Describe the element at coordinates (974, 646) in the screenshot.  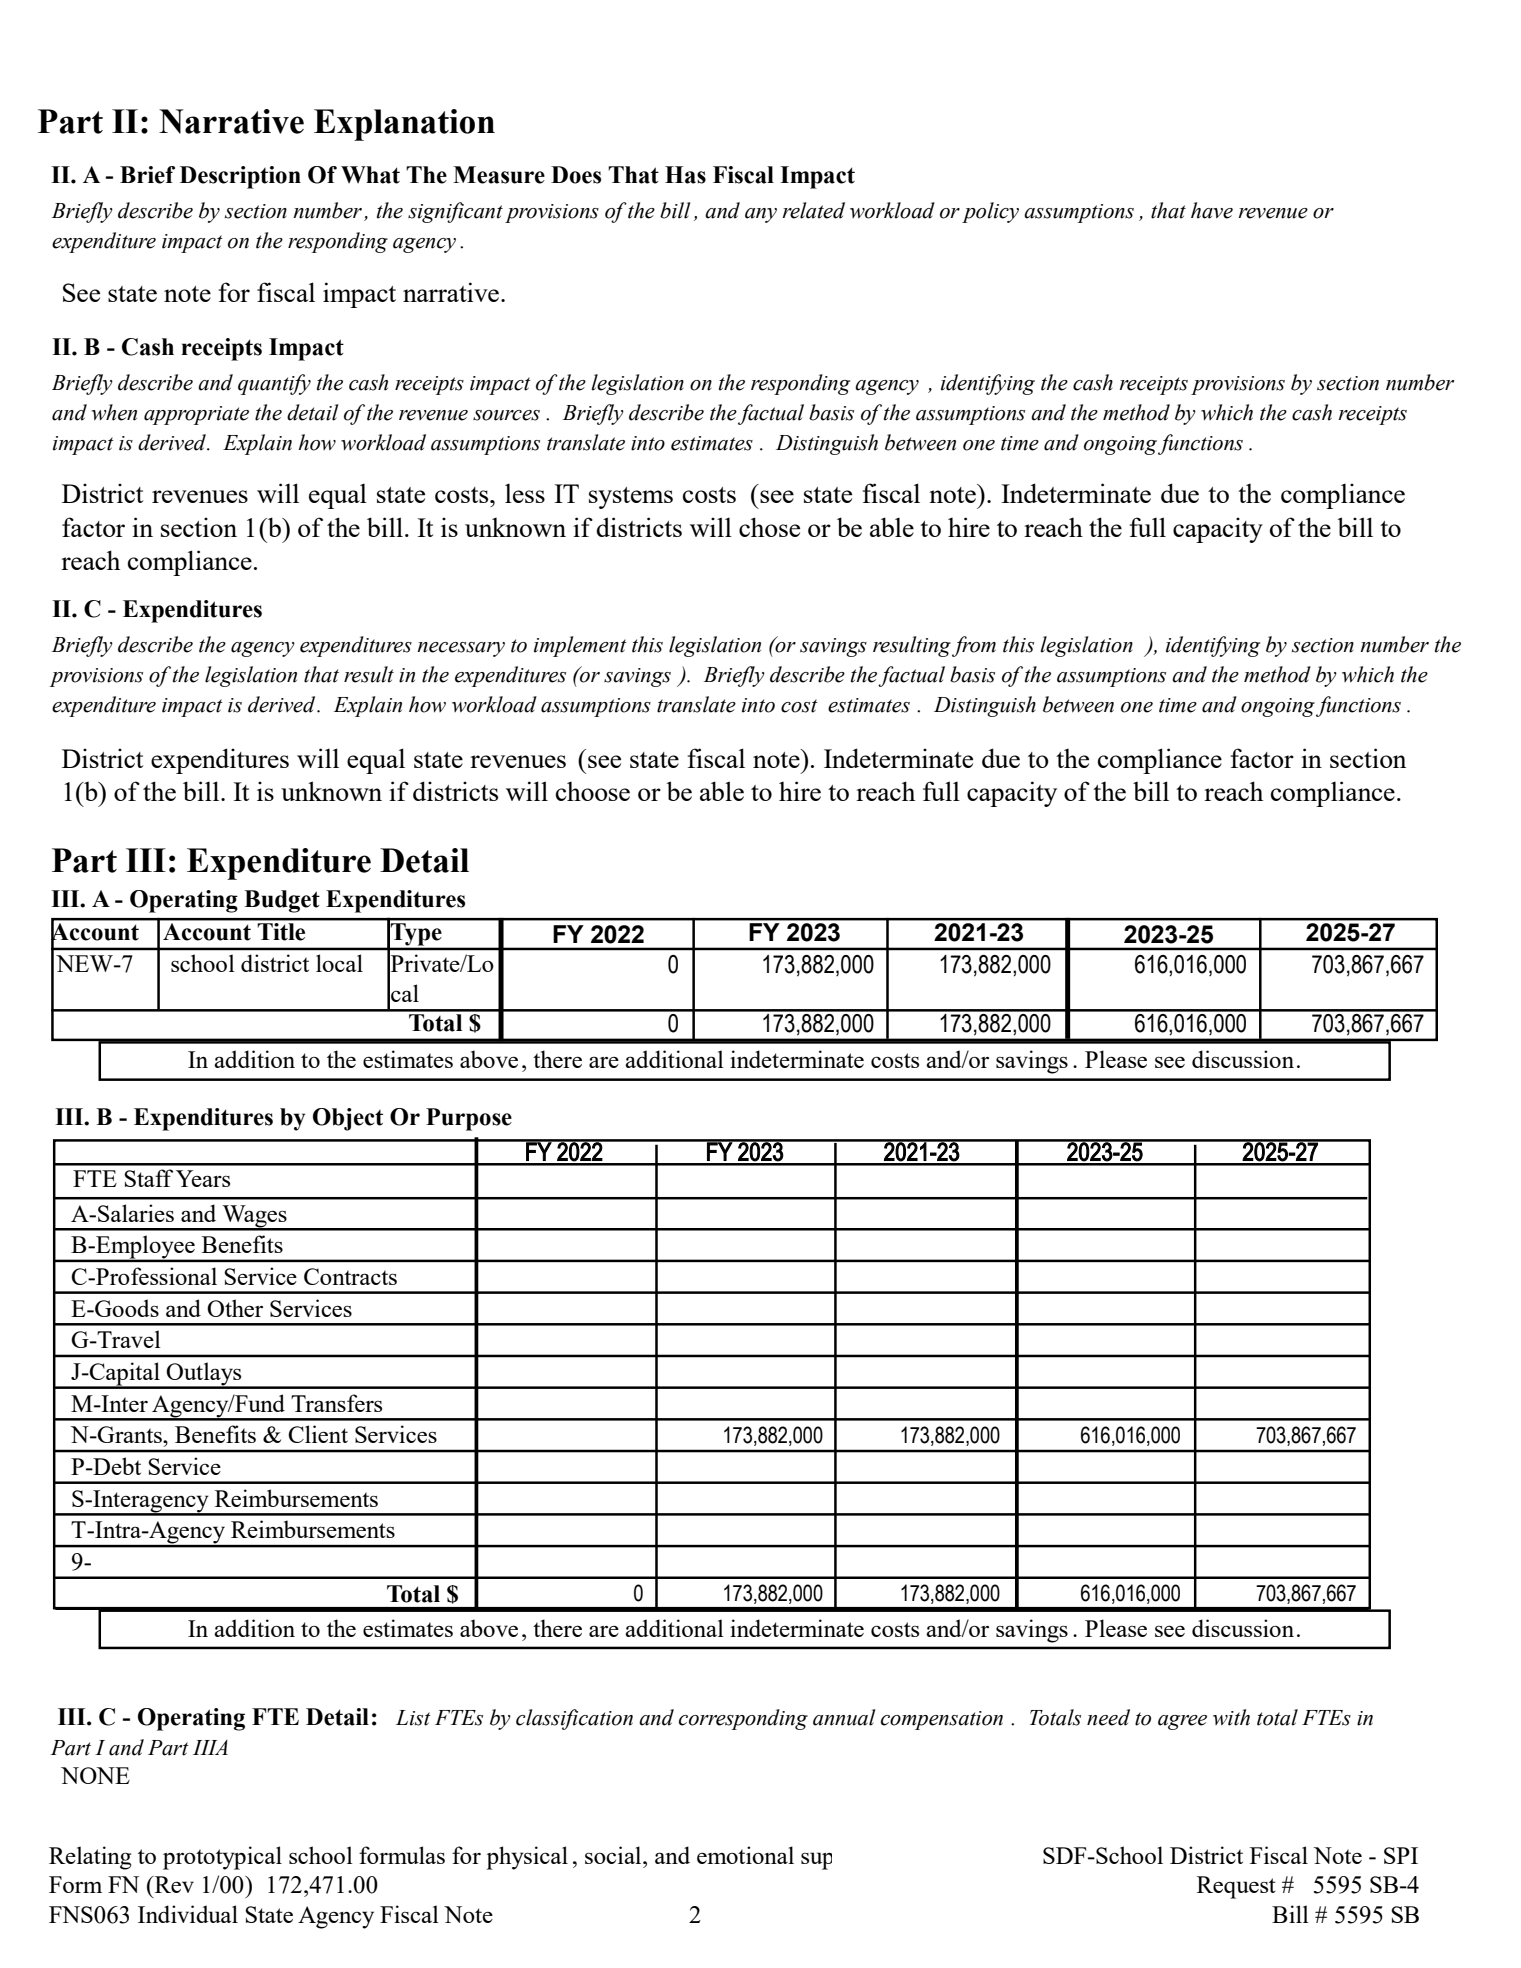
I see `from` at that location.
